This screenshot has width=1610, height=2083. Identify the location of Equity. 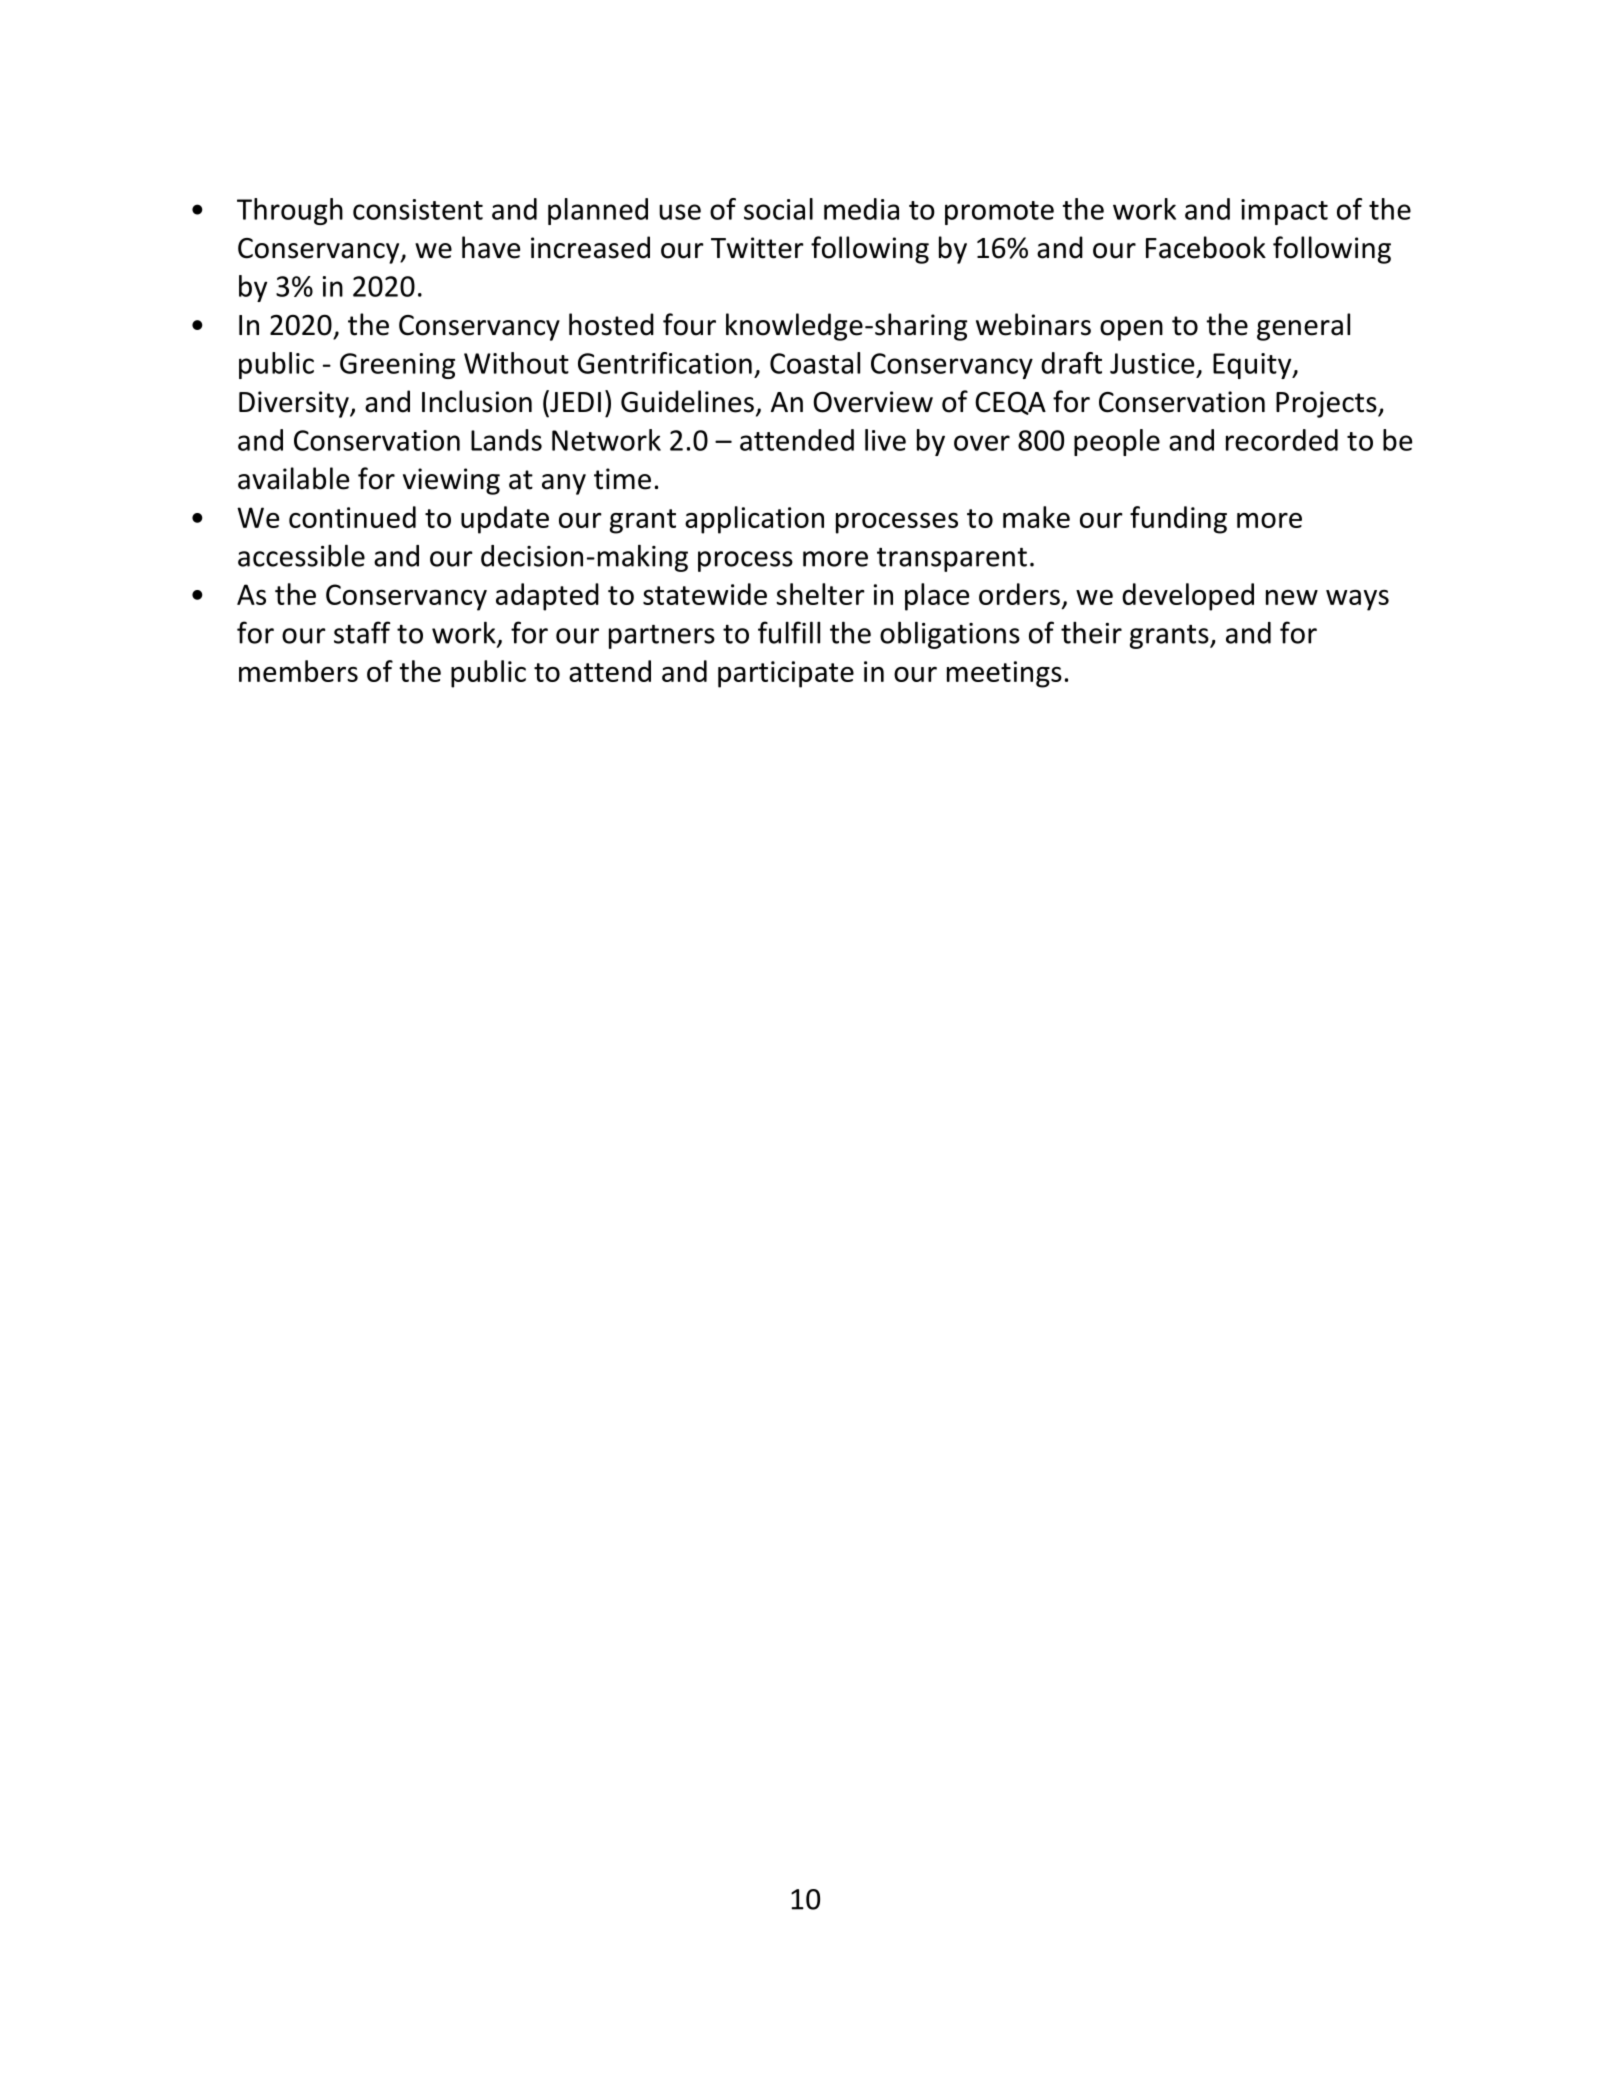
(1253, 366).
